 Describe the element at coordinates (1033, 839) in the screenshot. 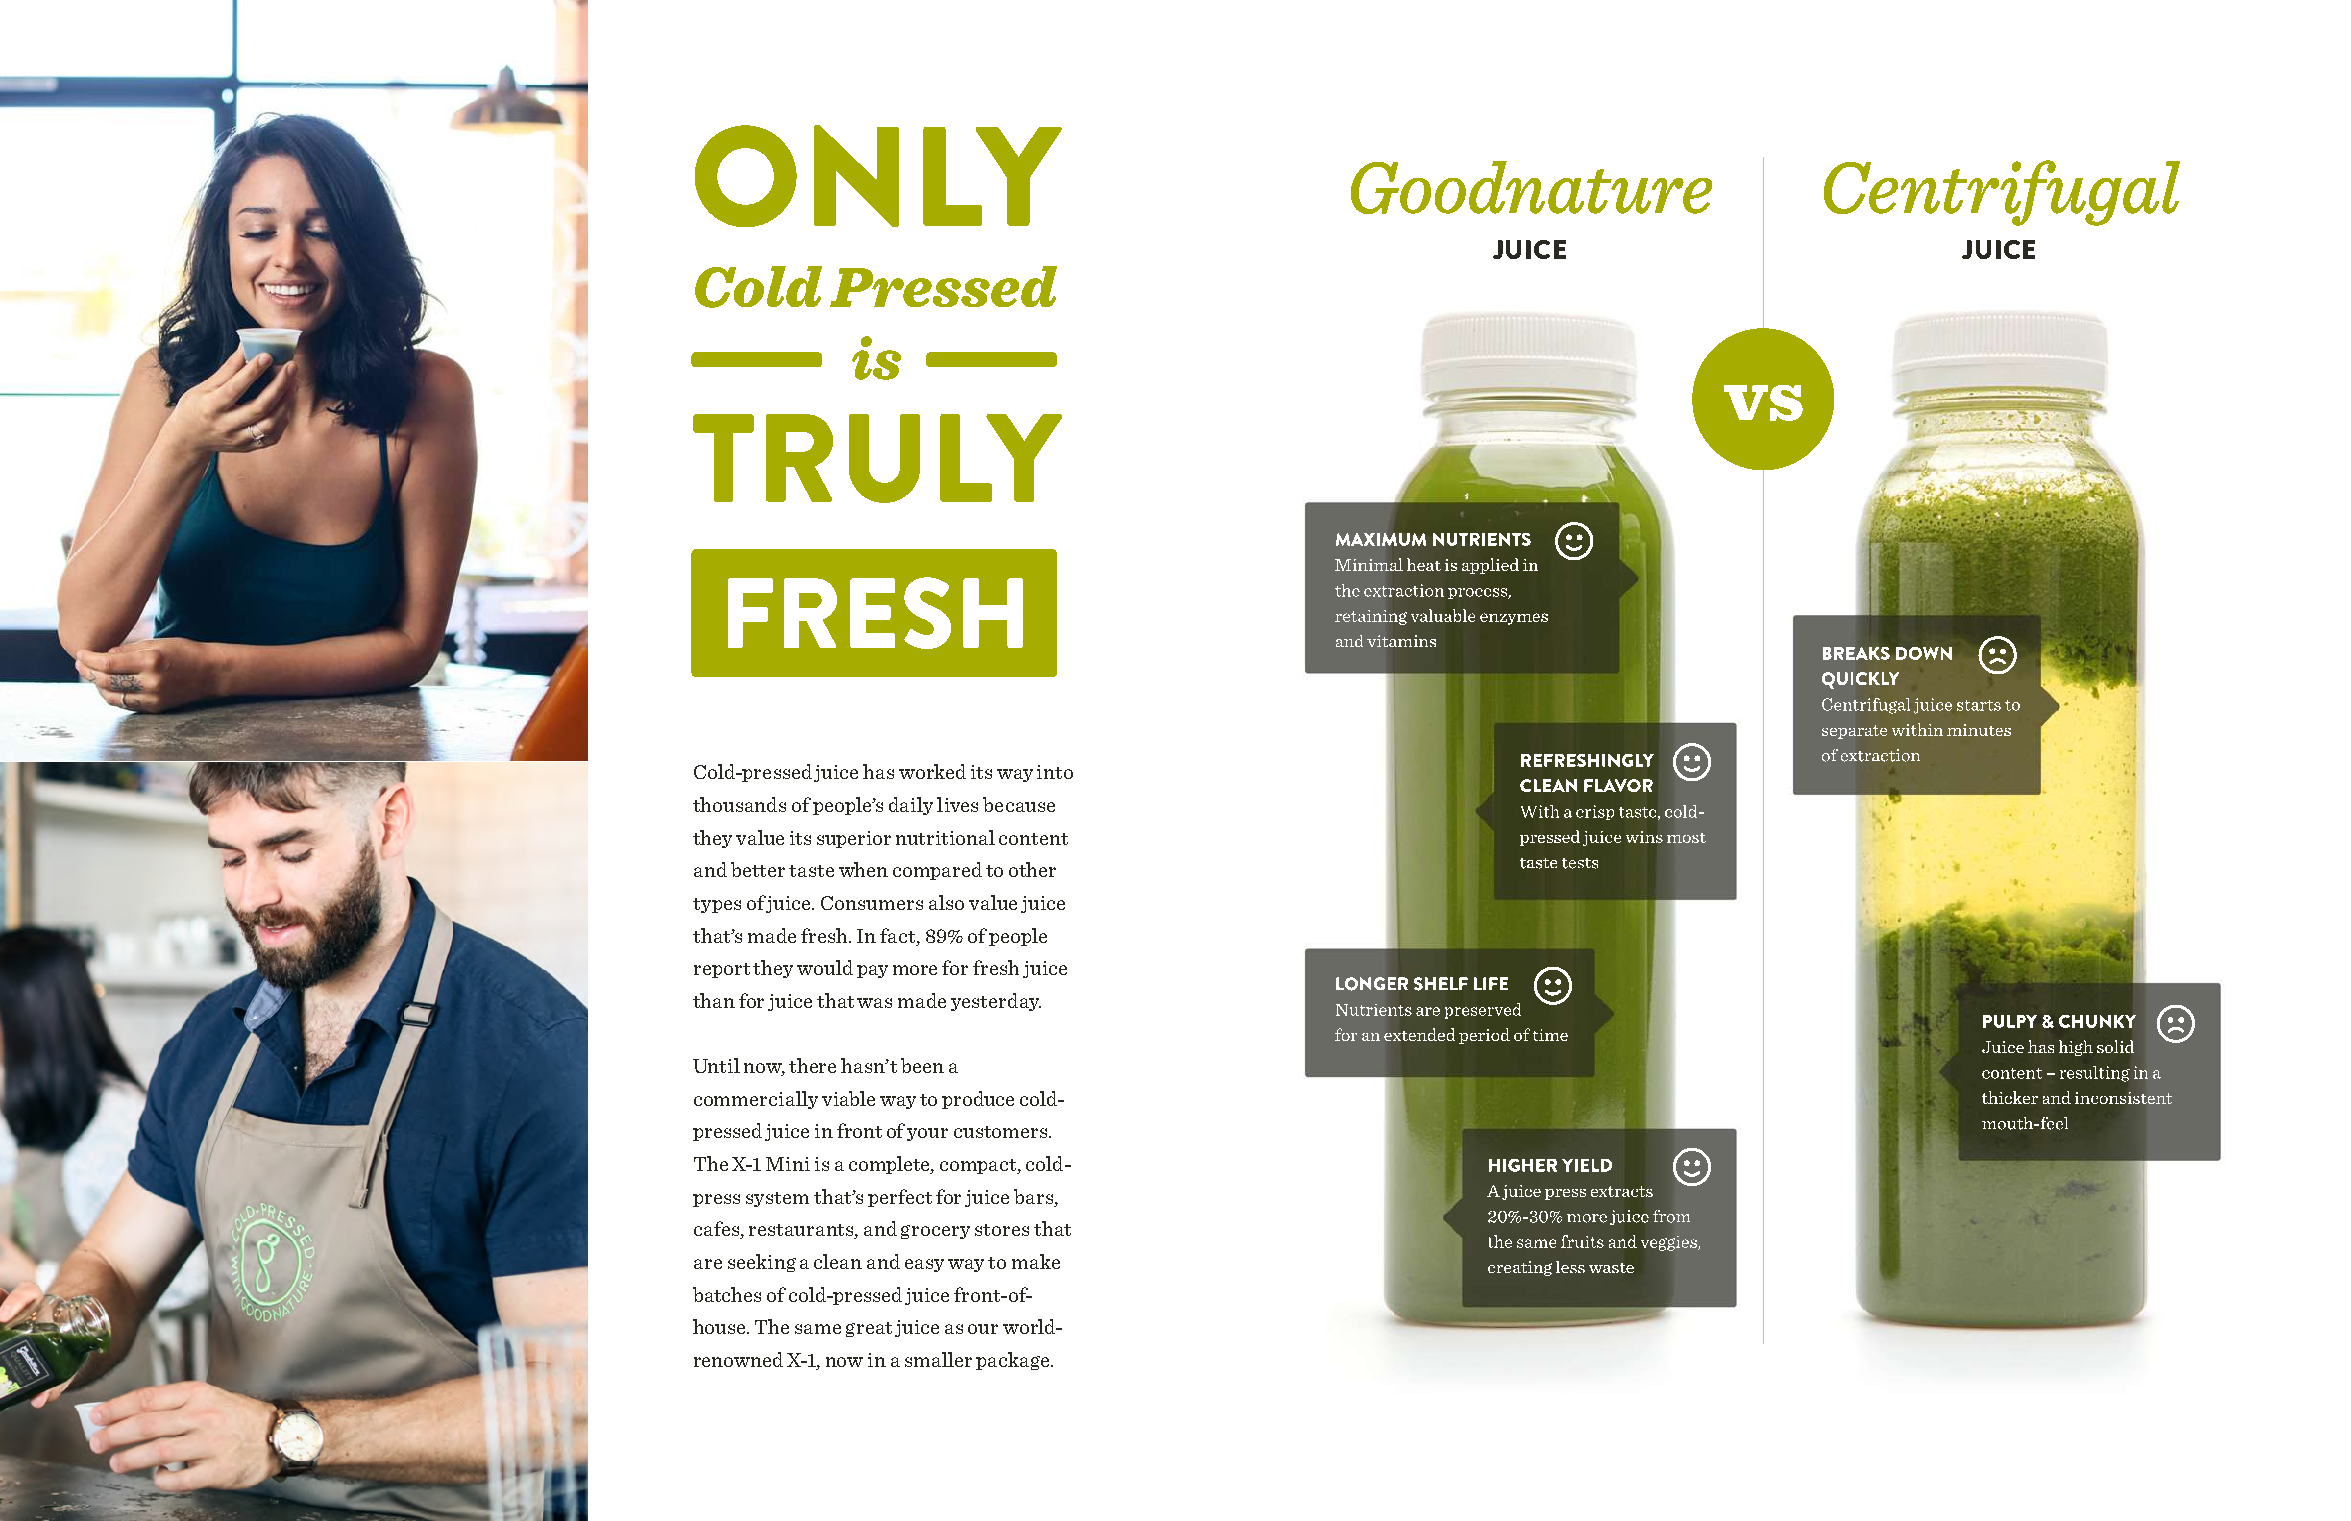

I see `content` at that location.
